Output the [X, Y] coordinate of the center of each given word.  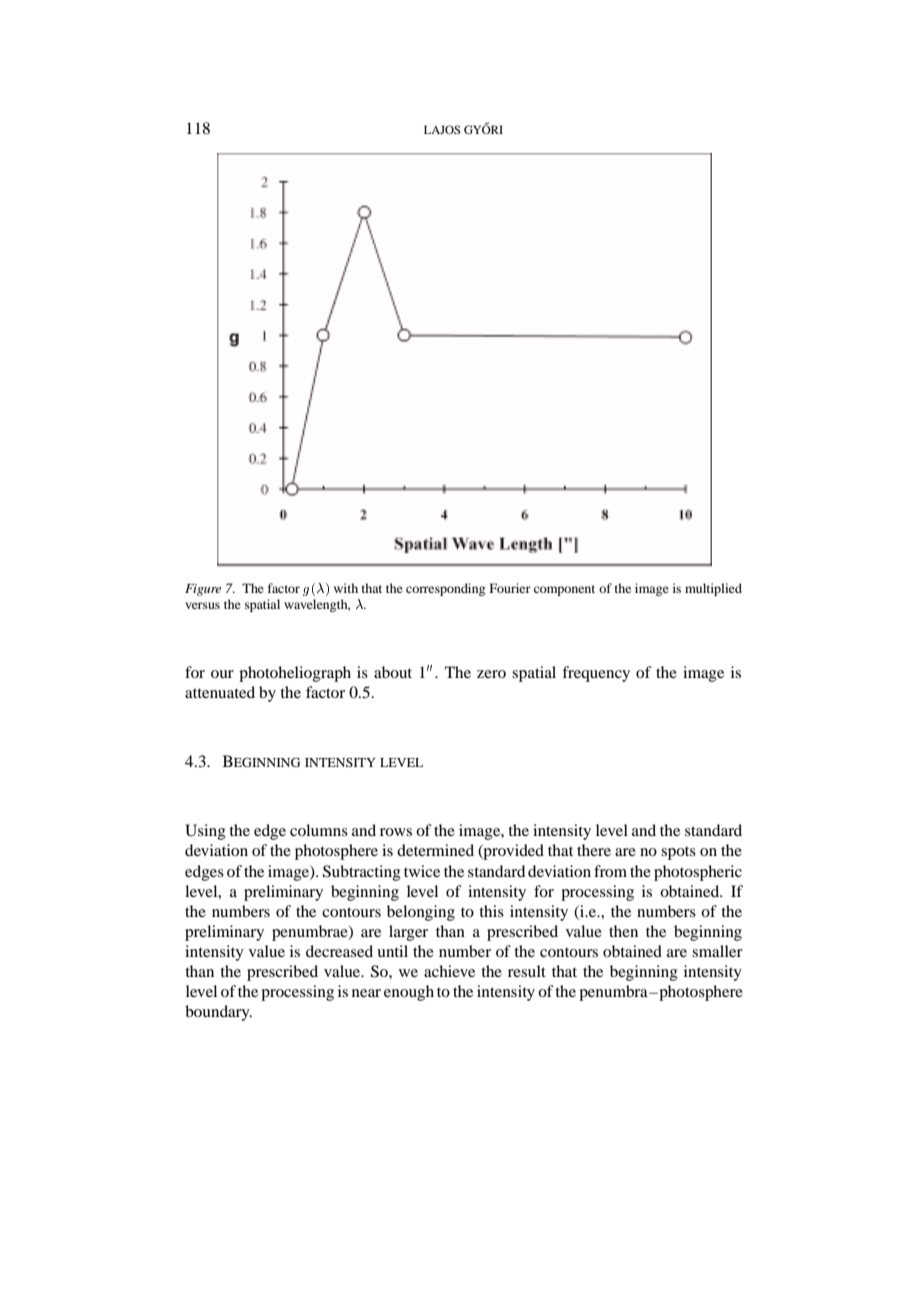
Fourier [510, 588]
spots [678, 853]
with [346, 588]
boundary [218, 1013]
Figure [203, 590]
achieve [449, 971]
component [564, 590]
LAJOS [442, 129]
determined [435, 850]
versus [202, 605]
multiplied [713, 589]
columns [319, 830]
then [623, 931]
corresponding [445, 589]
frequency [596, 674]
